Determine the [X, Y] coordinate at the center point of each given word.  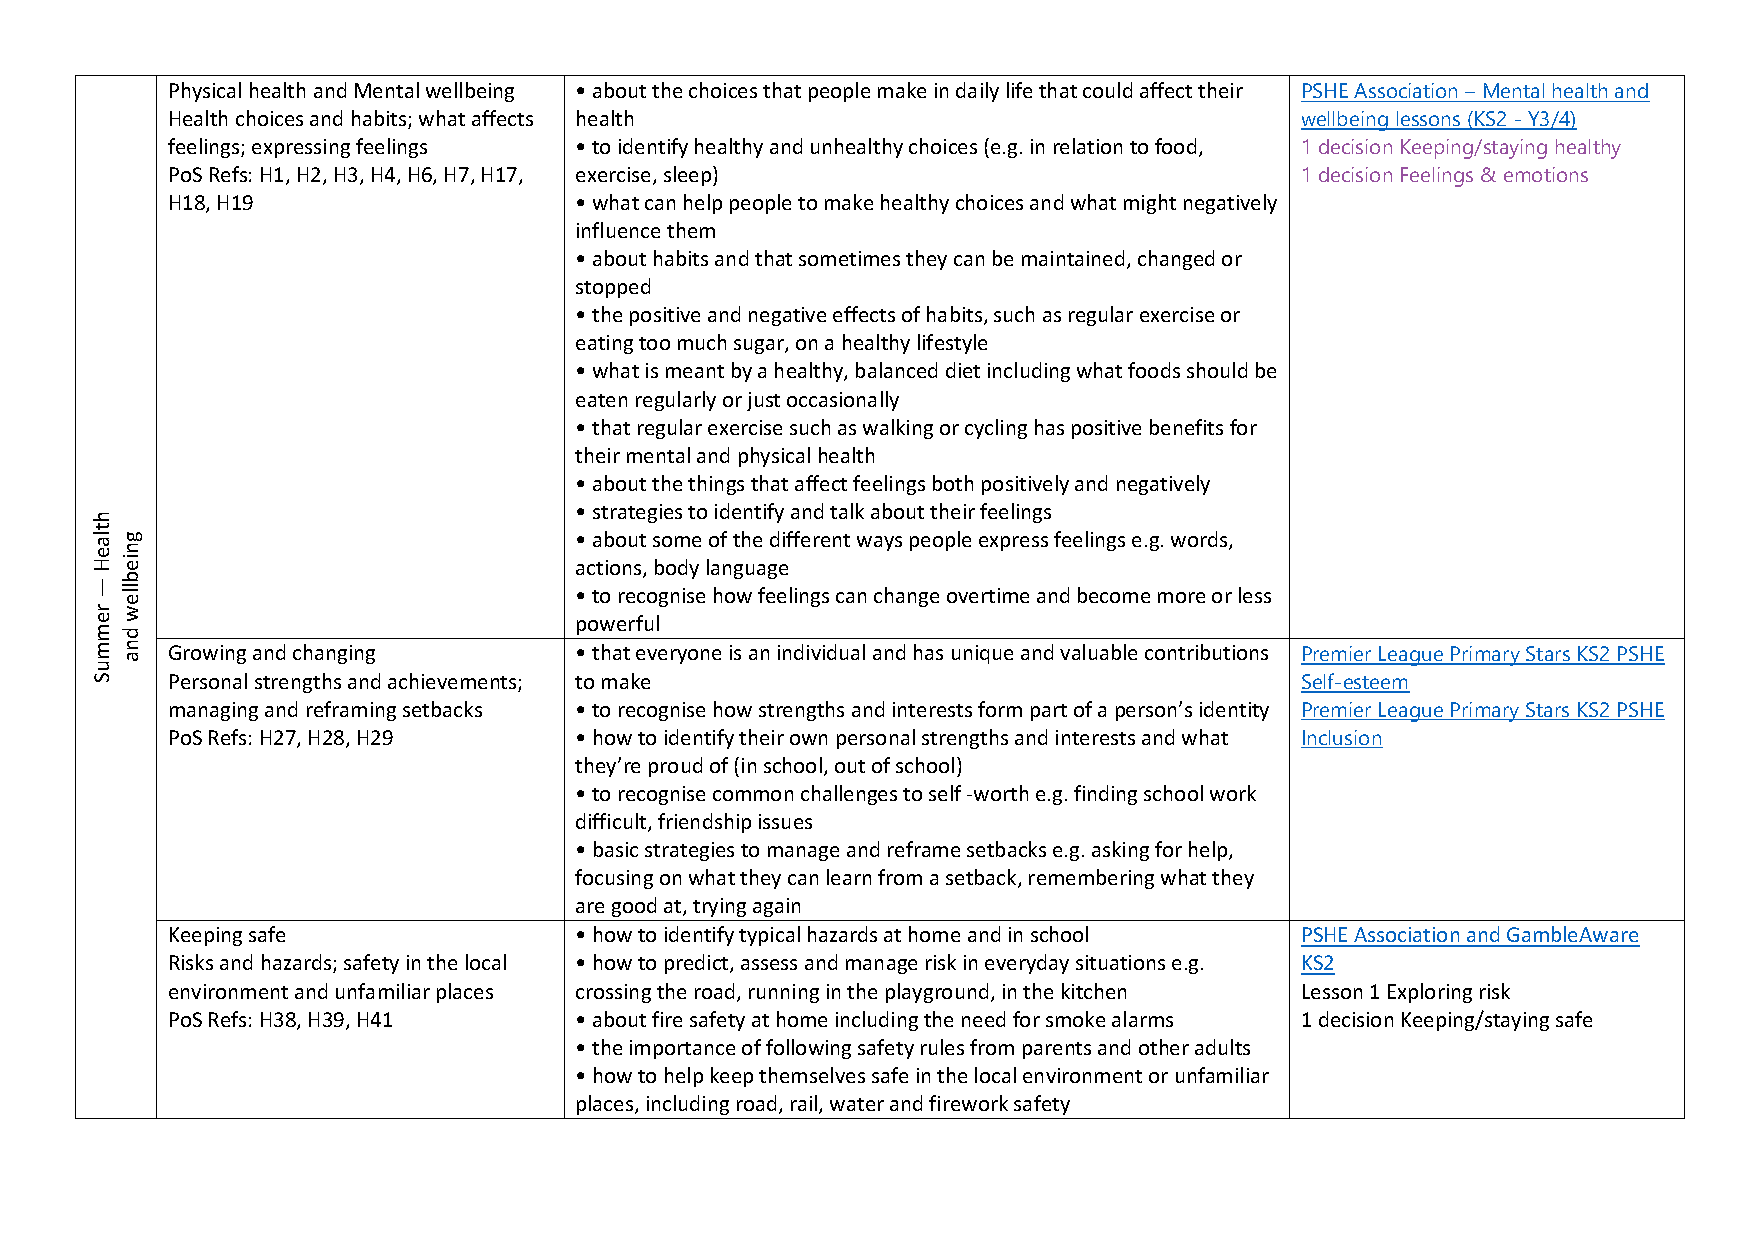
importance [682, 1049]
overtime [988, 595]
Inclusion [1342, 739]
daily [977, 92]
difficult [612, 822]
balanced [896, 370]
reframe [924, 849]
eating [604, 344]
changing [334, 654]
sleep [689, 176]
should [1217, 370]
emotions [1546, 174]
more [1181, 597]
